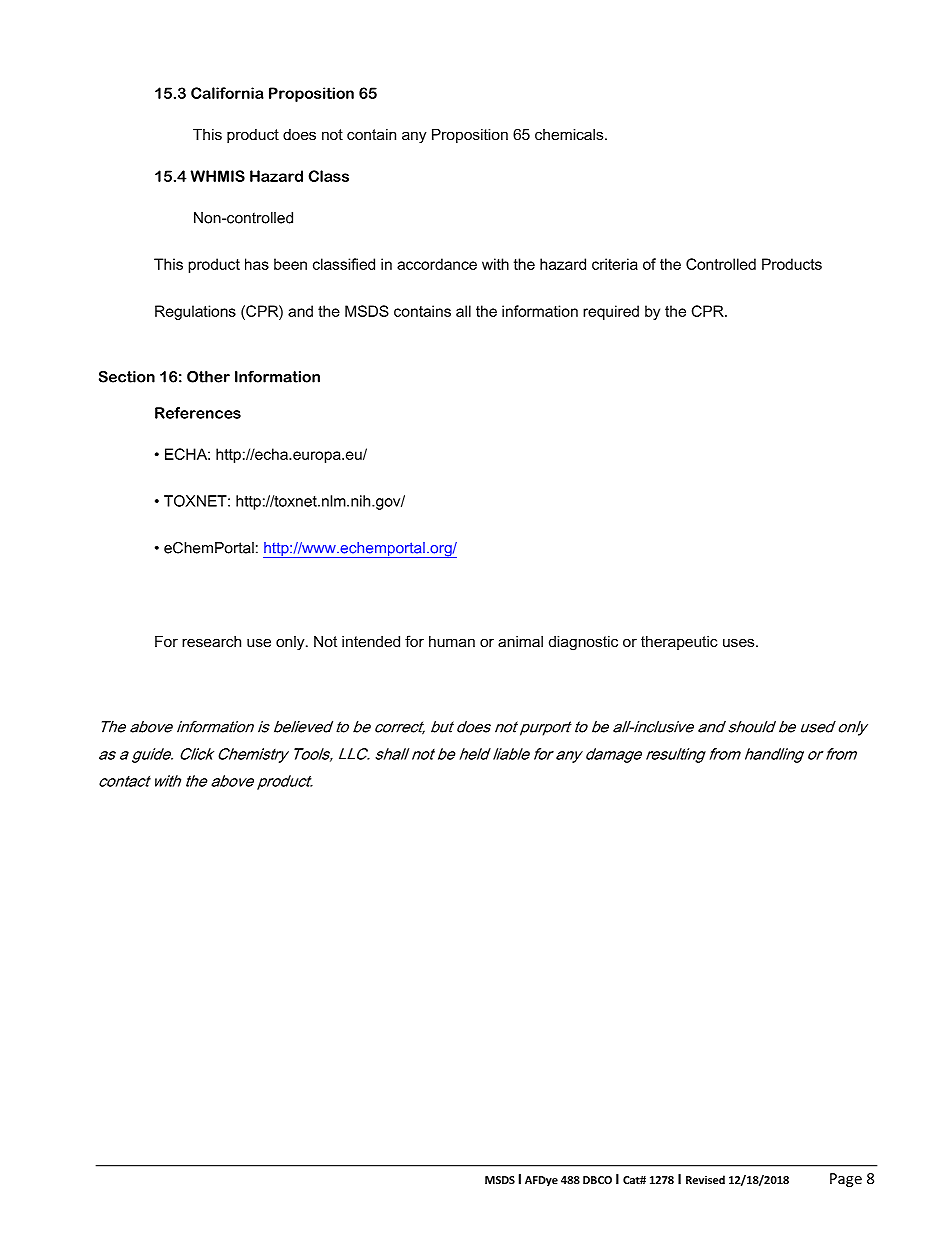 This document has width=952, height=1233. What do you see at coordinates (846, 1180) in the document?
I see `Page` at bounding box center [846, 1180].
